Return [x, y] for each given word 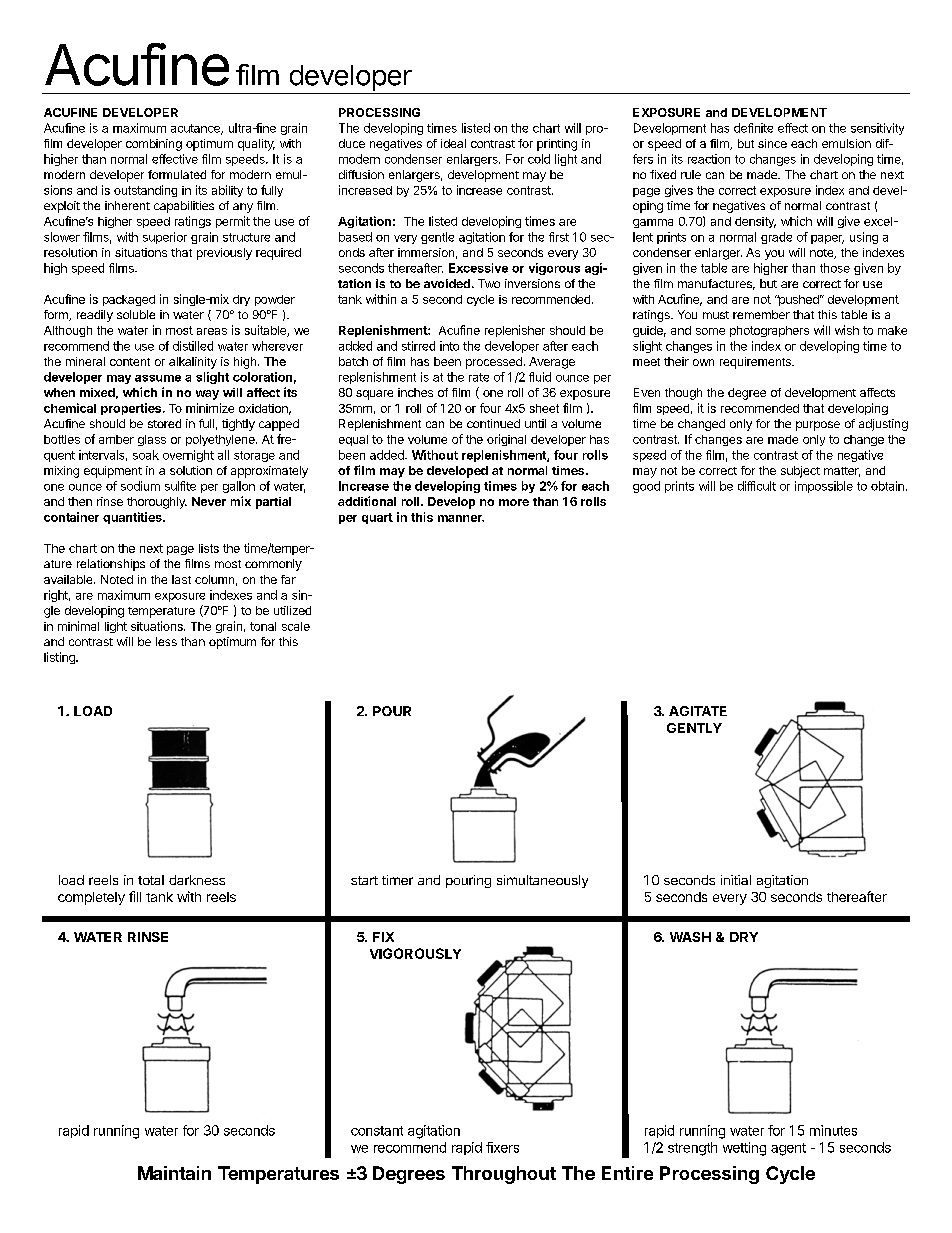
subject [800, 472]
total [151, 880]
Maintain [174, 1173]
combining [154, 145]
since [772, 143]
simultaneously [542, 881]
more [514, 502]
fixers [502, 1147]
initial [736, 880]
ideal [453, 143]
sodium [140, 486]
